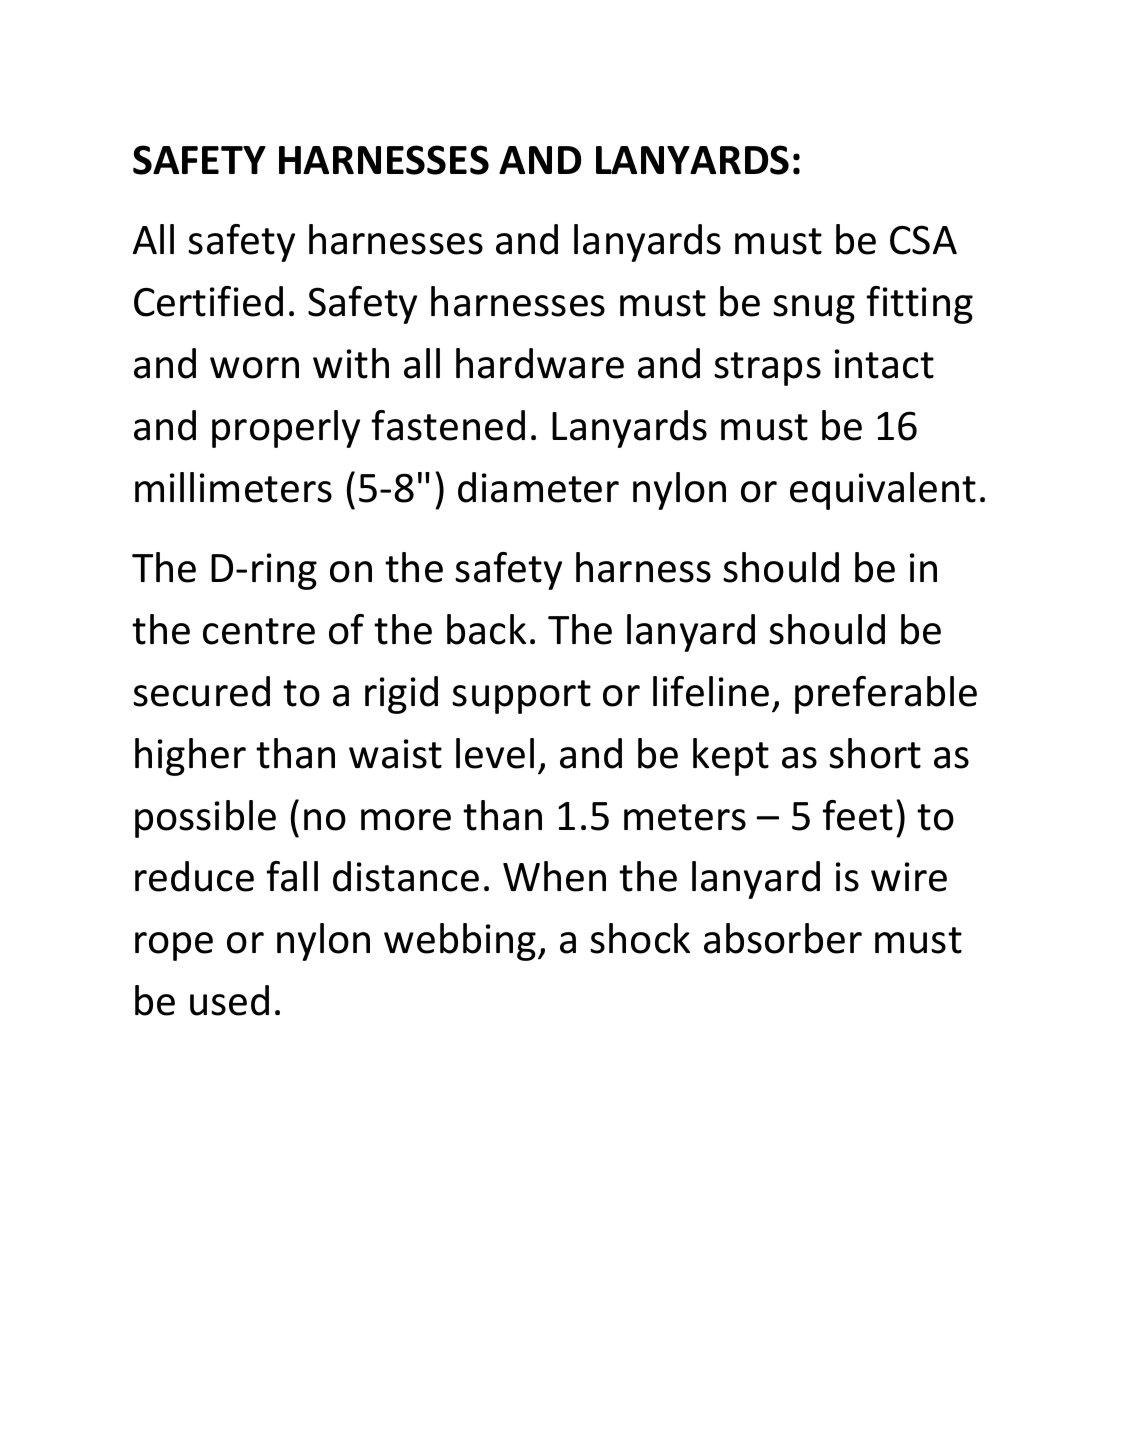  What do you see at coordinates (208, 301) in the screenshot?
I see `Certified` at bounding box center [208, 301].
